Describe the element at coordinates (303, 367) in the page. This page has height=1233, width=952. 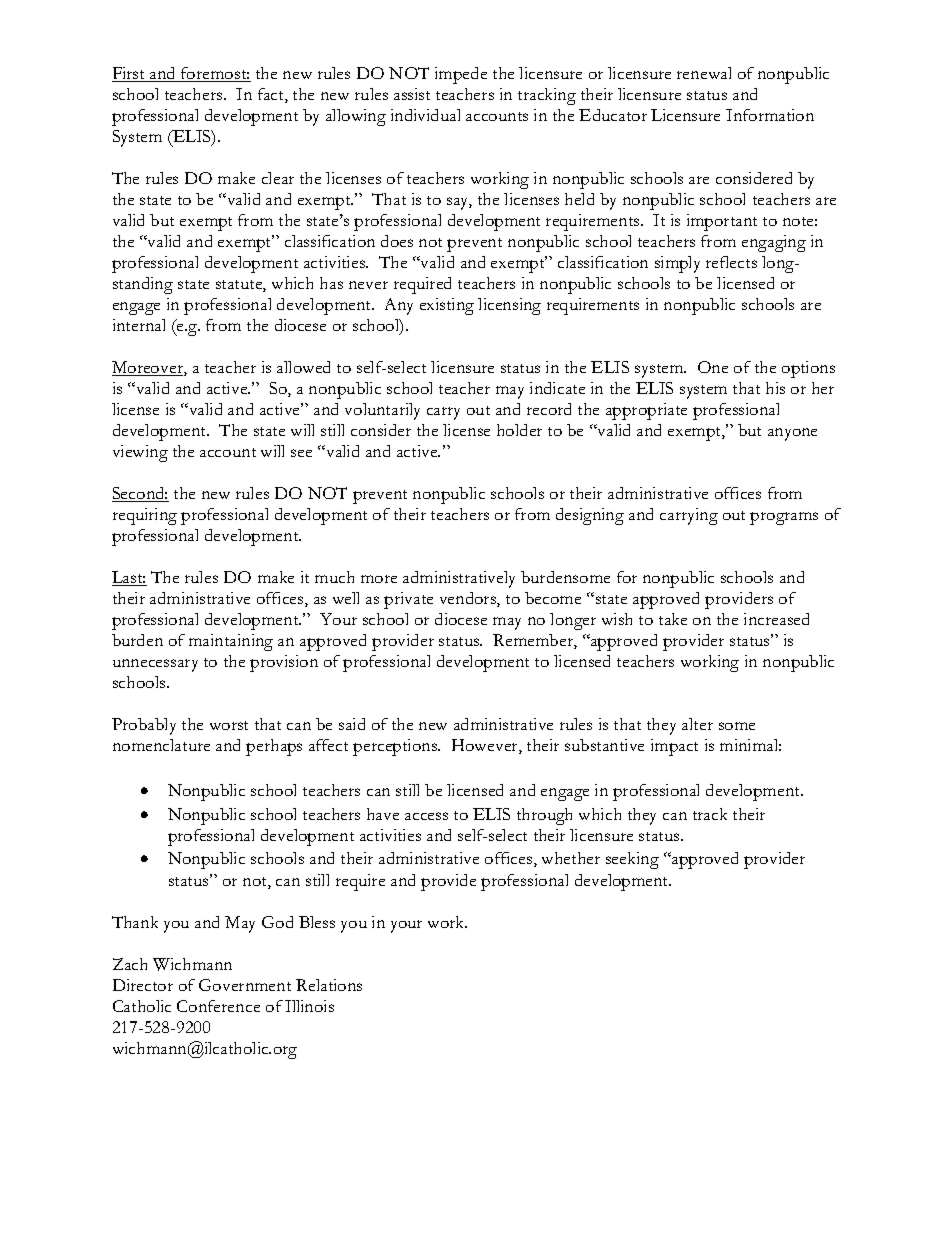
I see `allowed` at that location.
